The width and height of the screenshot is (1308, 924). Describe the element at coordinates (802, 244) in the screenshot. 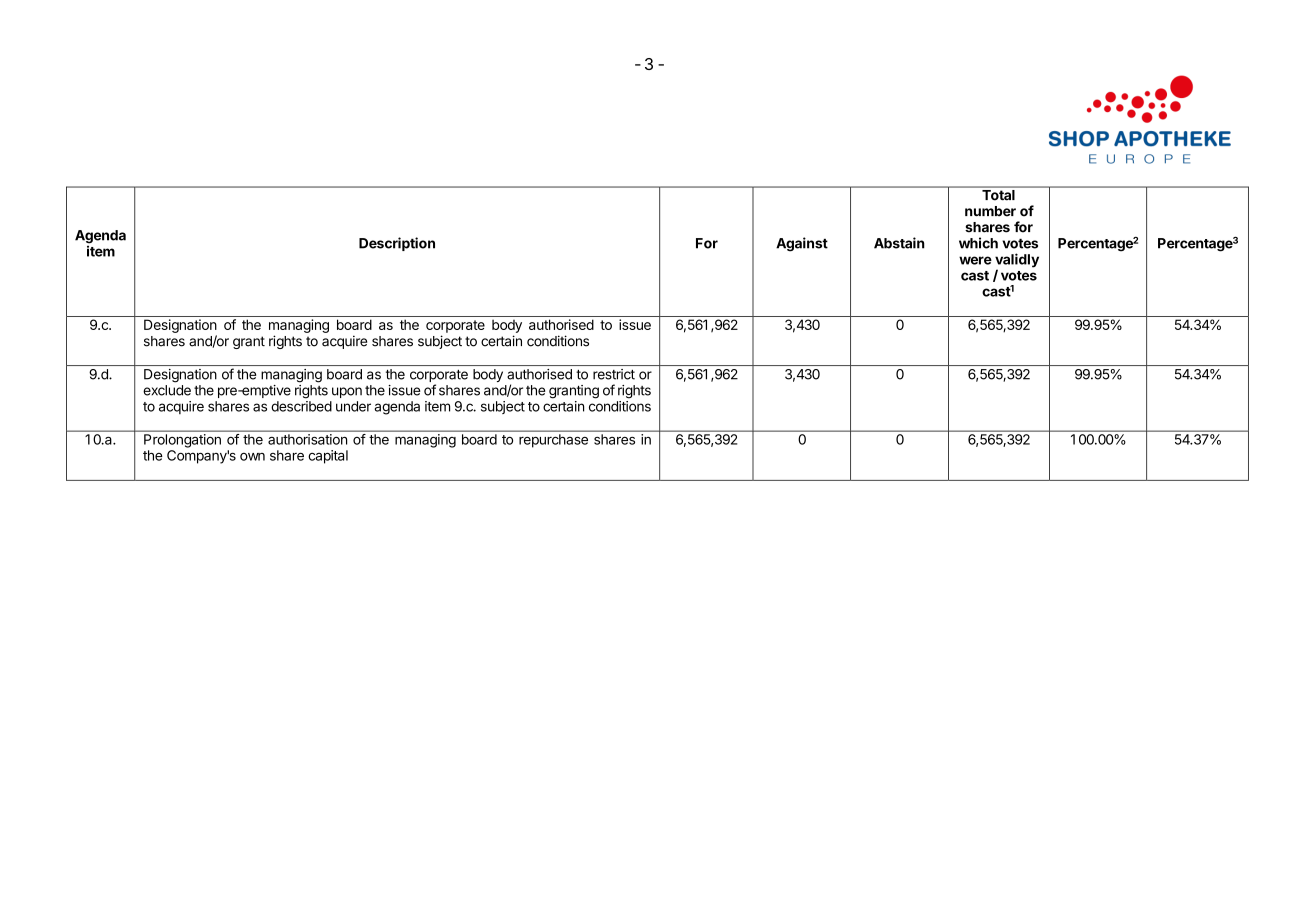

I see `Against` at that location.
